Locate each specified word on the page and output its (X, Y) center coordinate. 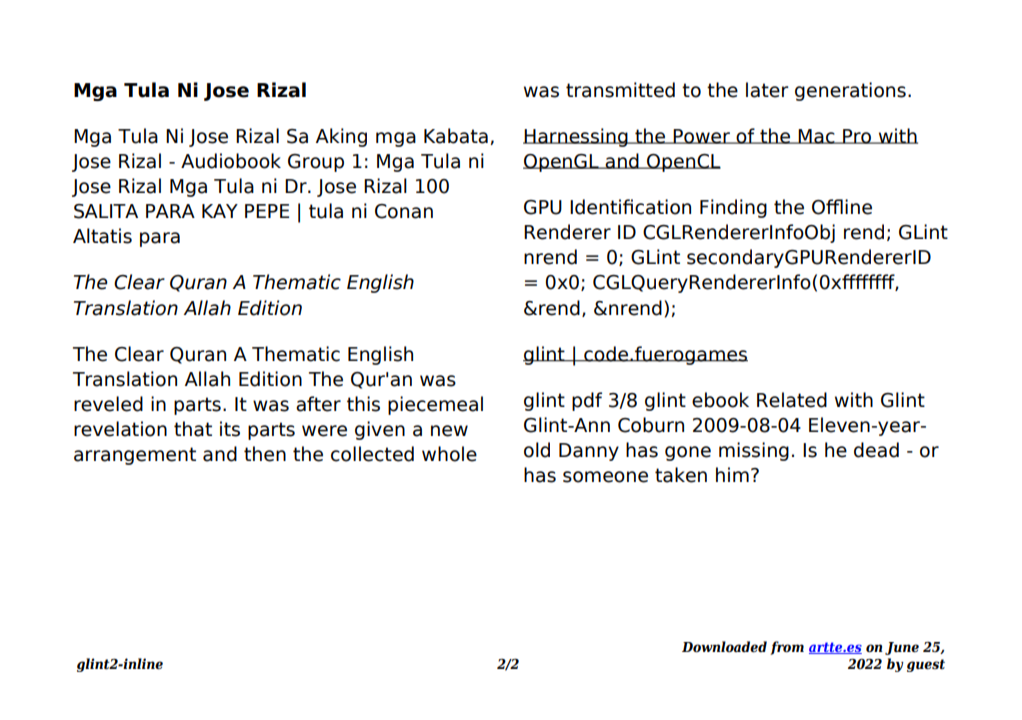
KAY (220, 211)
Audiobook (231, 161)
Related (792, 400)
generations (850, 91)
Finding (733, 208)
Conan (404, 211)
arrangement (135, 456)
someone (605, 477)
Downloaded (724, 646)
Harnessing (576, 137)
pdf (587, 401)
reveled (108, 404)
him (732, 474)
